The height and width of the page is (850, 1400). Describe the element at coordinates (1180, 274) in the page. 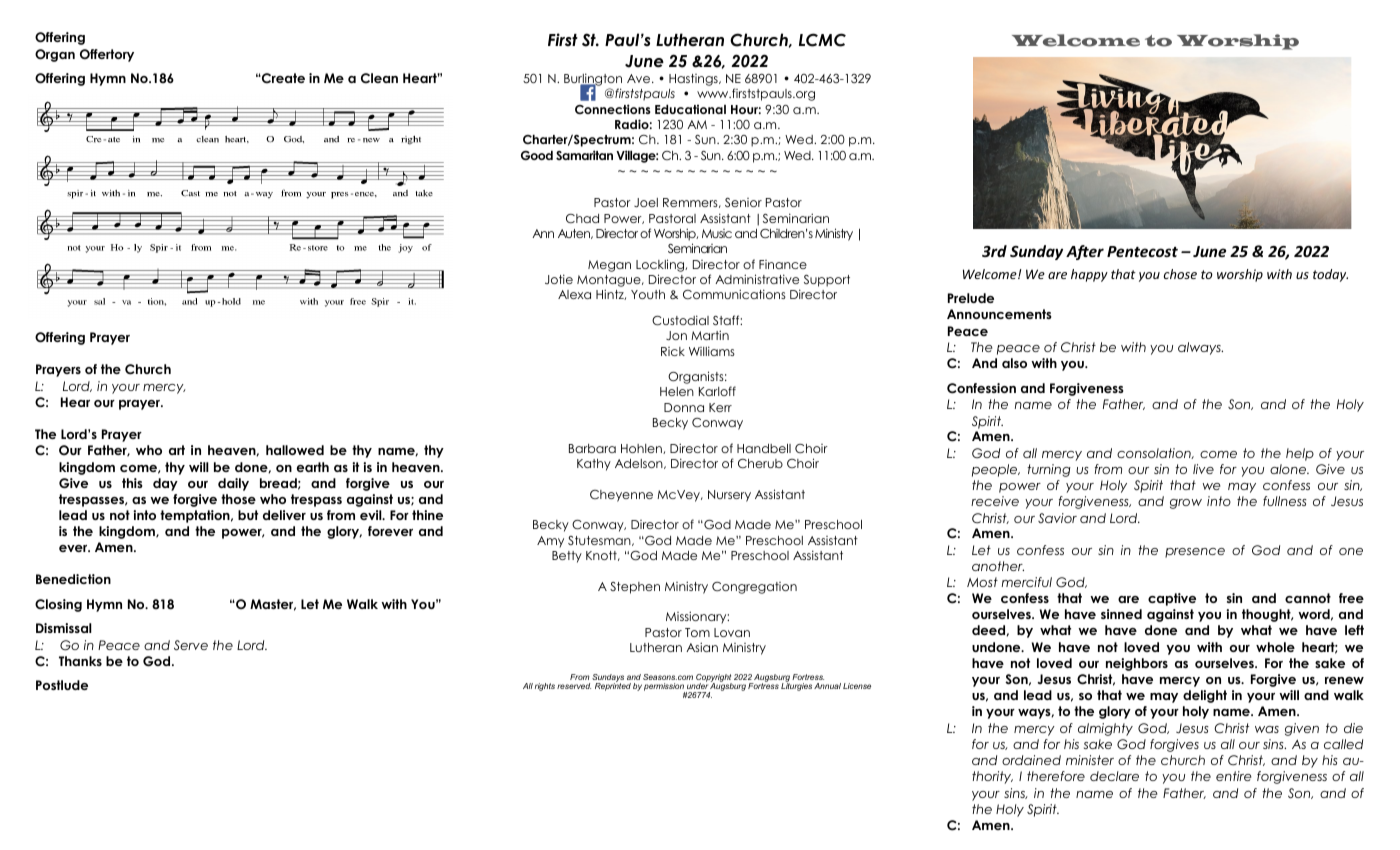

I see `chose` at that location.
